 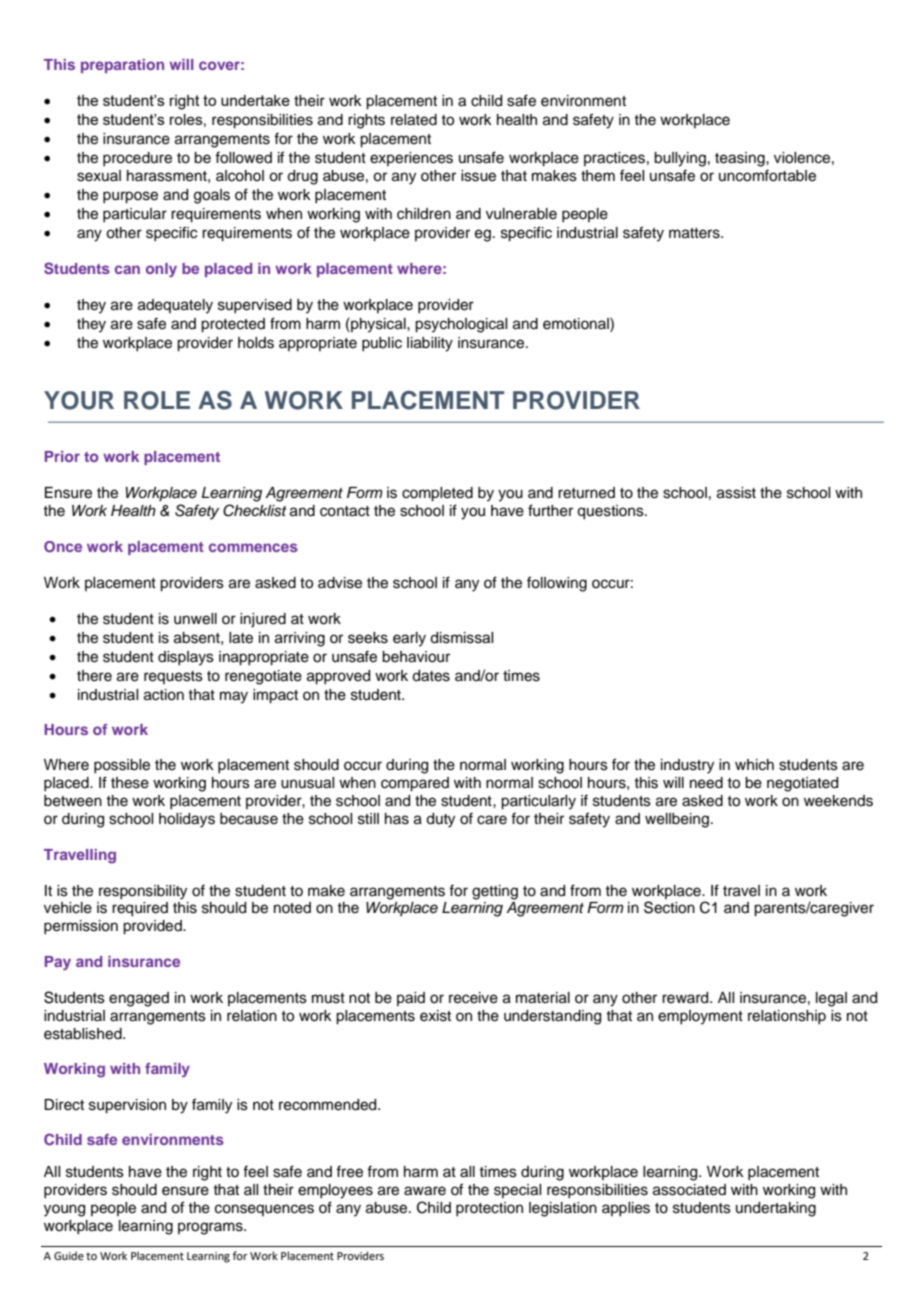 What do you see at coordinates (79, 400) in the document?
I see `YOUR` at bounding box center [79, 400].
